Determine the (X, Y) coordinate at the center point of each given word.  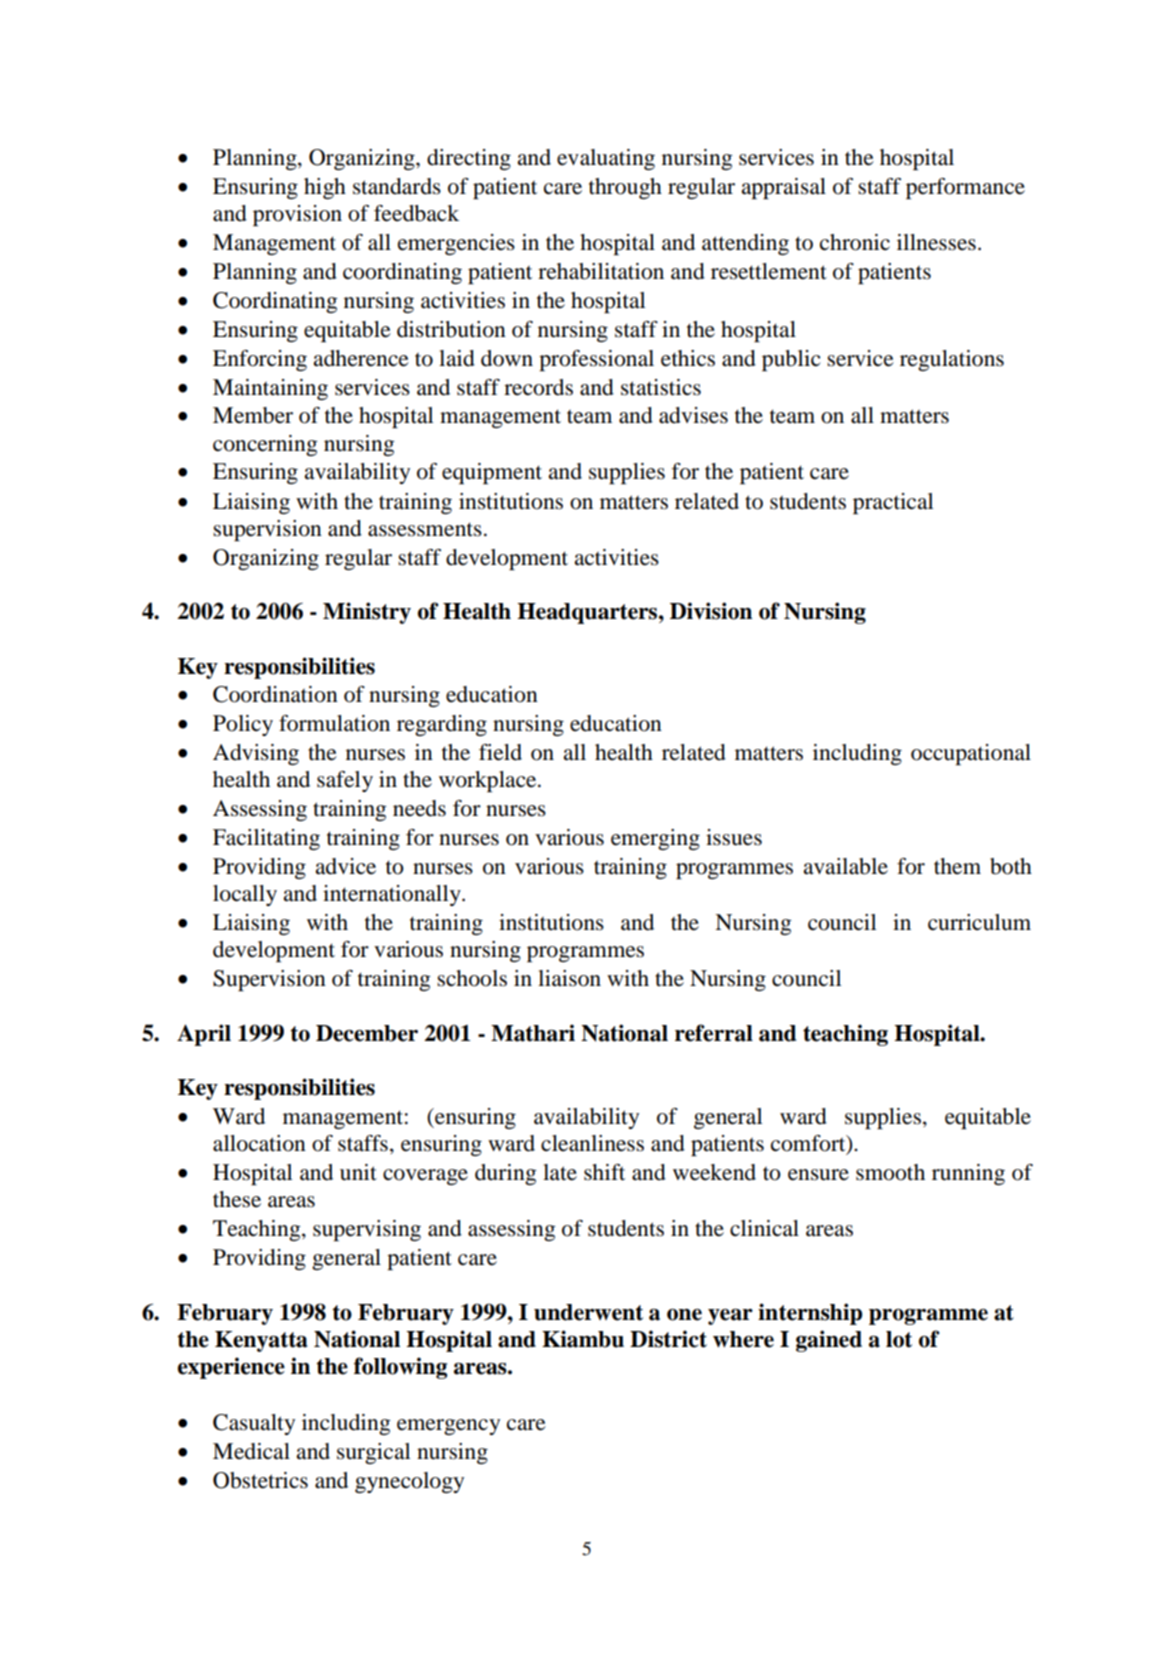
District (668, 1339)
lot (899, 1339)
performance (965, 188)
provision (297, 215)
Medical (251, 1451)
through (625, 188)
